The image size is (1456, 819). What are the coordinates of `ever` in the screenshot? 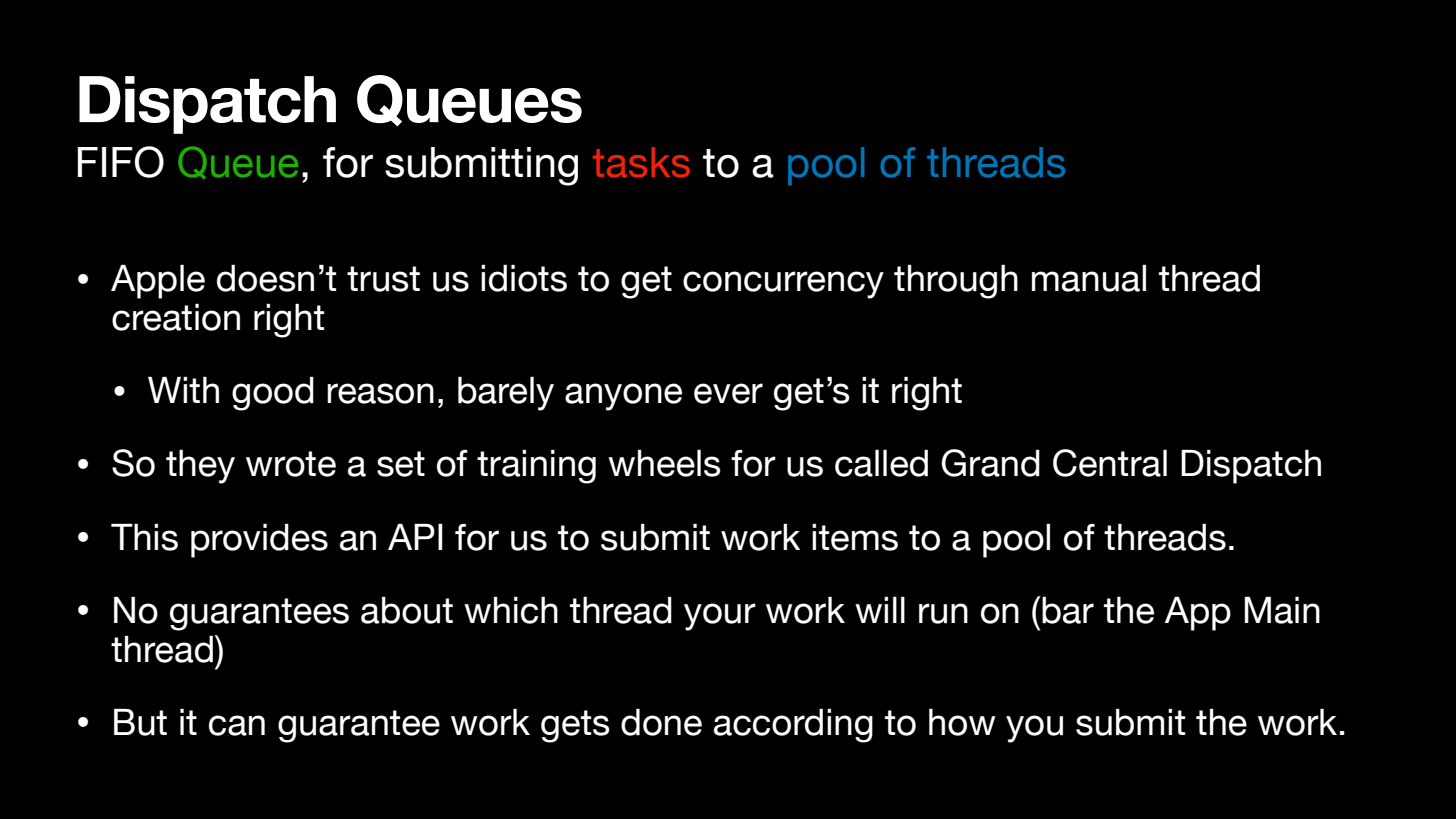 It's located at (728, 393).
